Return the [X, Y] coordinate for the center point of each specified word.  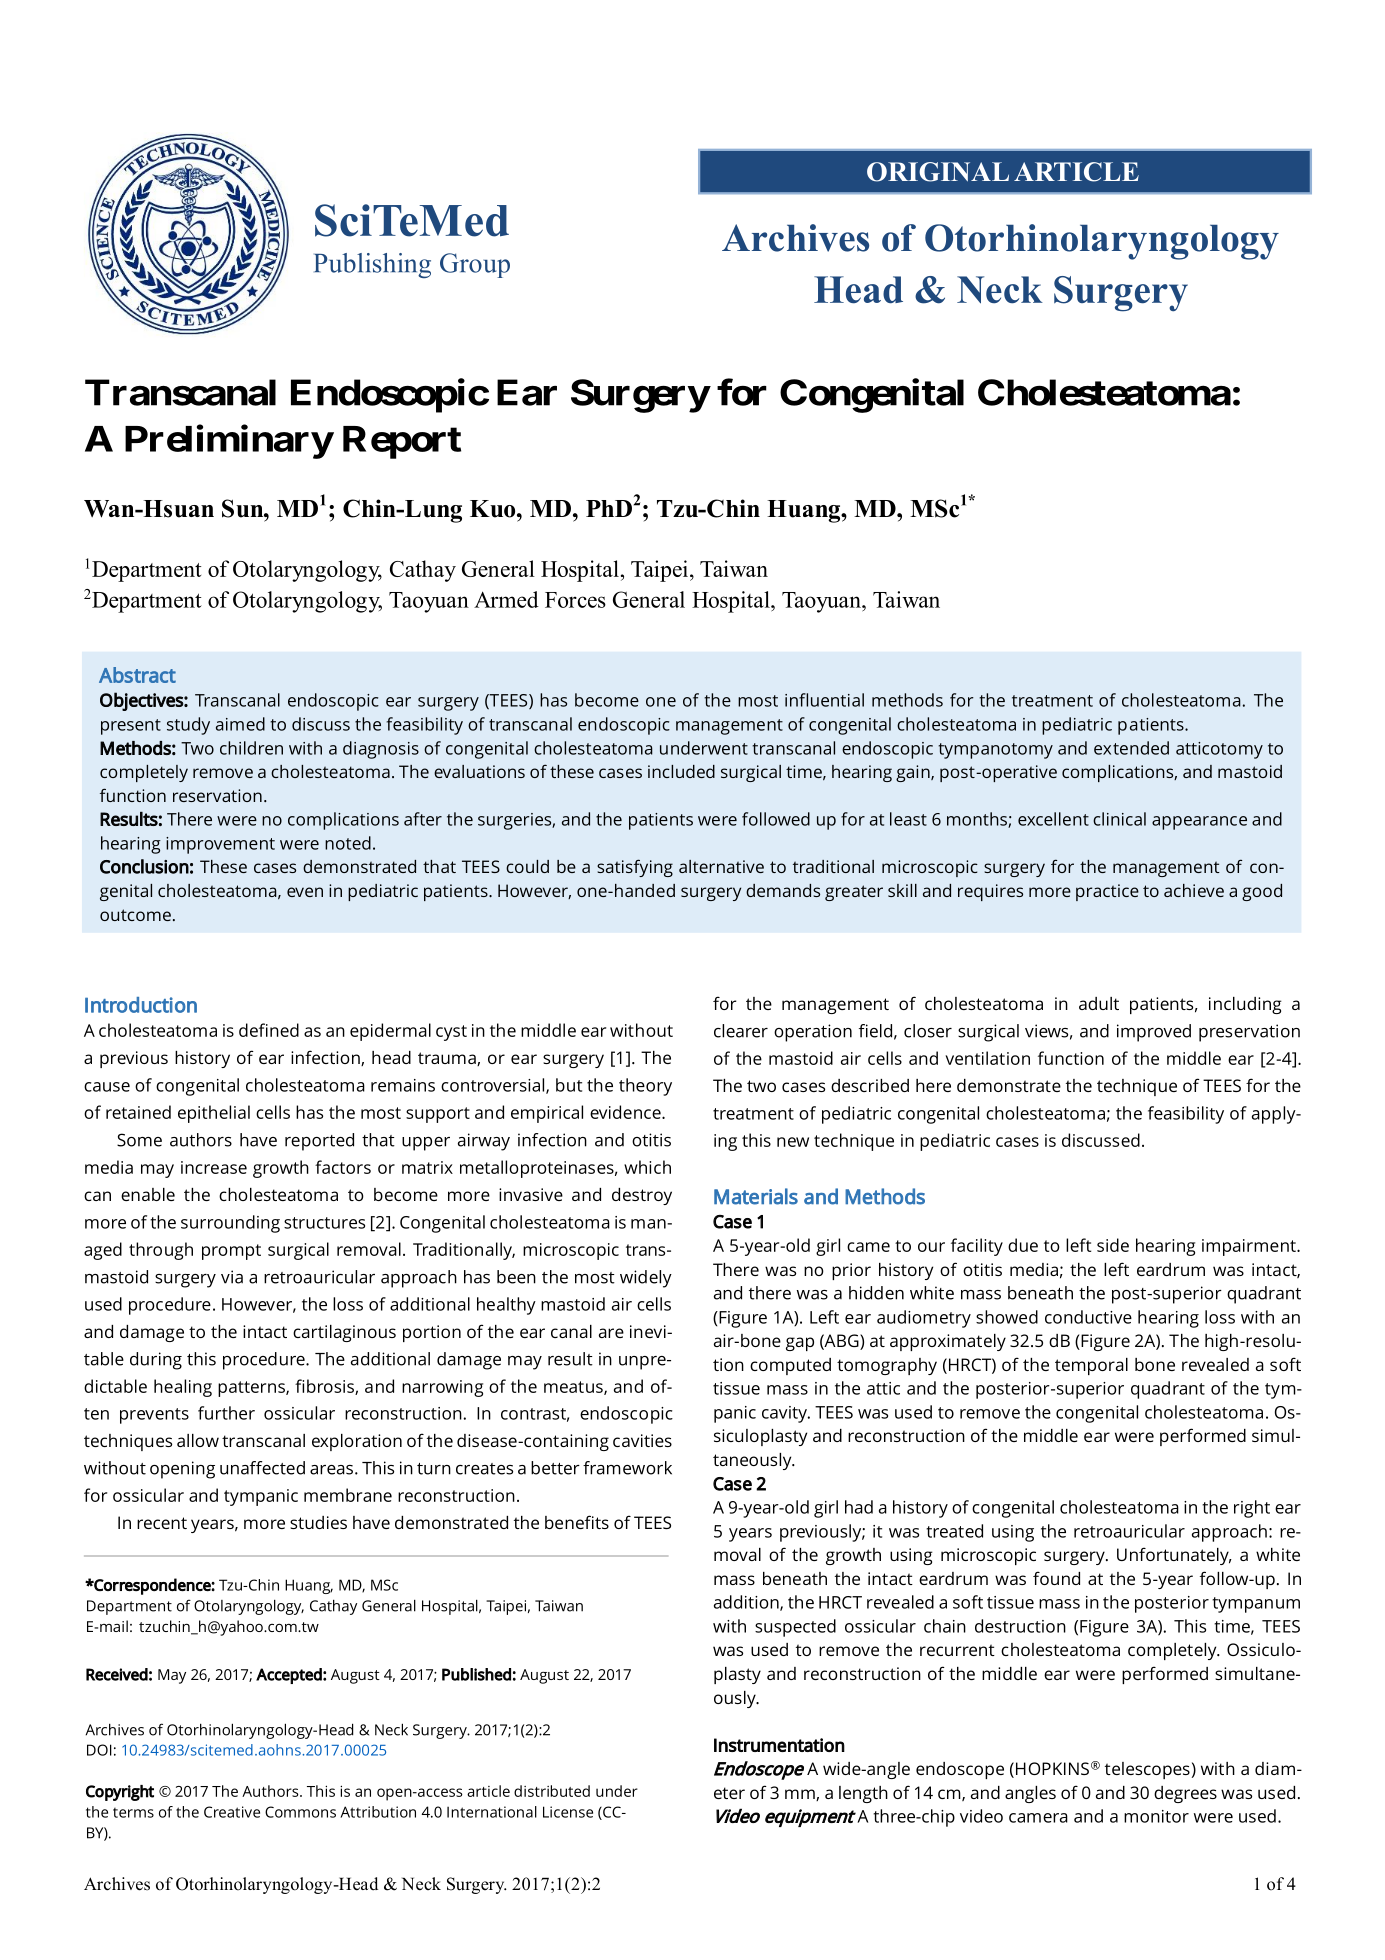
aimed [240, 724]
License [568, 1812]
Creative [232, 1812]
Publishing [372, 265]
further [226, 1413]
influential [824, 700]
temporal [1091, 1366]
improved [1154, 1033]
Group [475, 265]
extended [1131, 748]
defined [269, 1030]
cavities [642, 1440]
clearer [741, 1031]
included [681, 771]
